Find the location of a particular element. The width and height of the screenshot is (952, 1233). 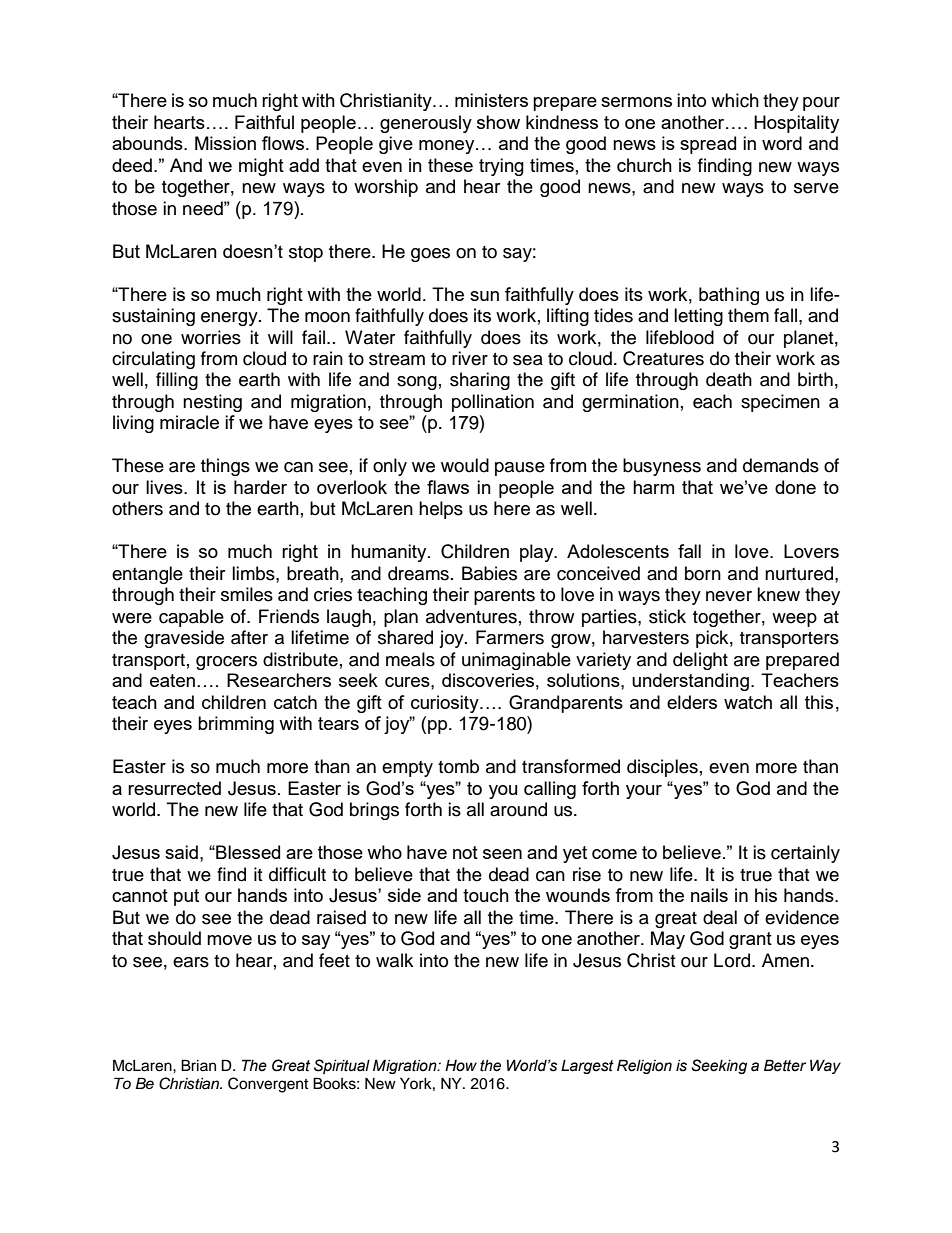

miracle is located at coordinates (189, 422).
